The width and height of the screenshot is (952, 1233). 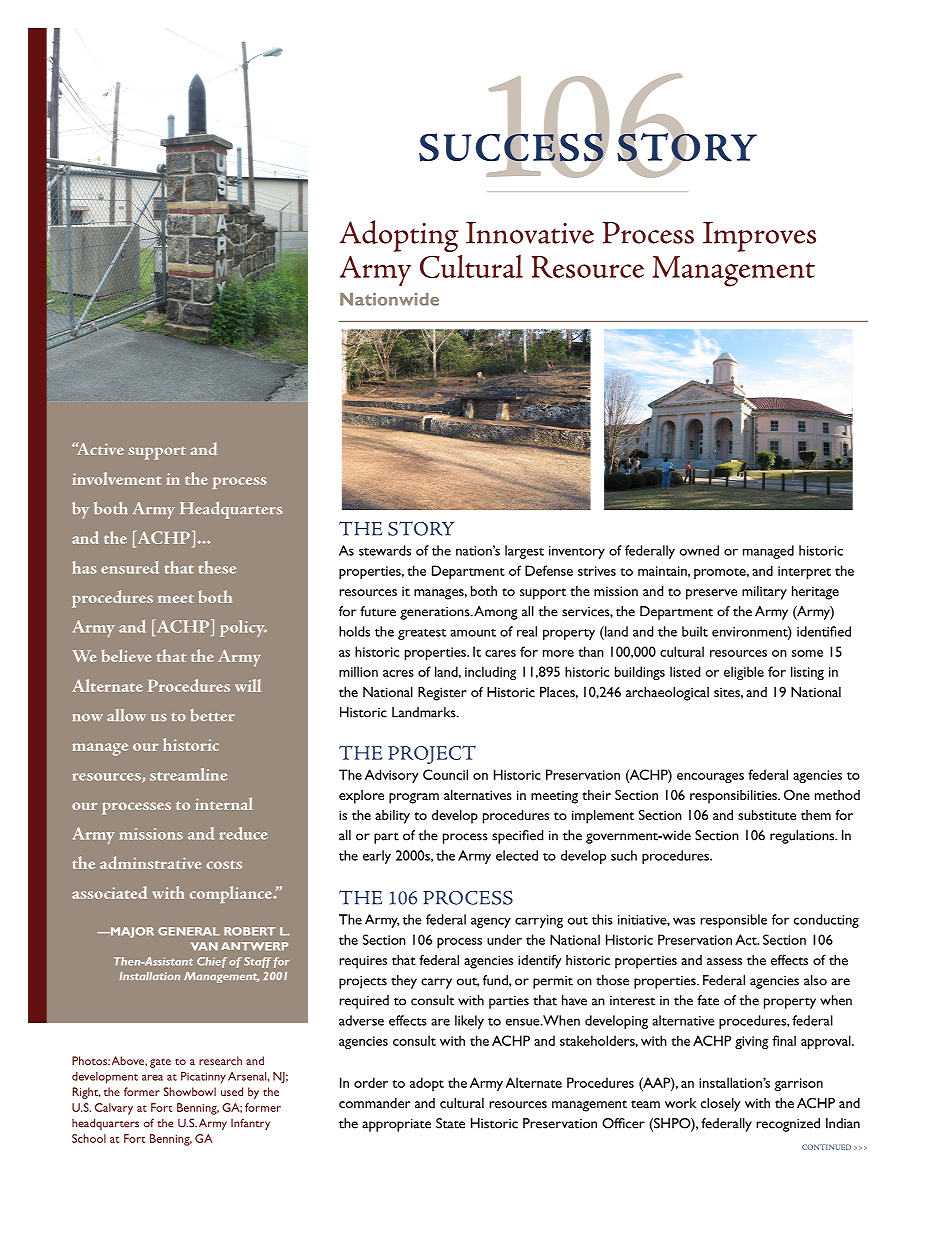 What do you see at coordinates (530, 233) in the screenshot?
I see `Innovative` at bounding box center [530, 233].
